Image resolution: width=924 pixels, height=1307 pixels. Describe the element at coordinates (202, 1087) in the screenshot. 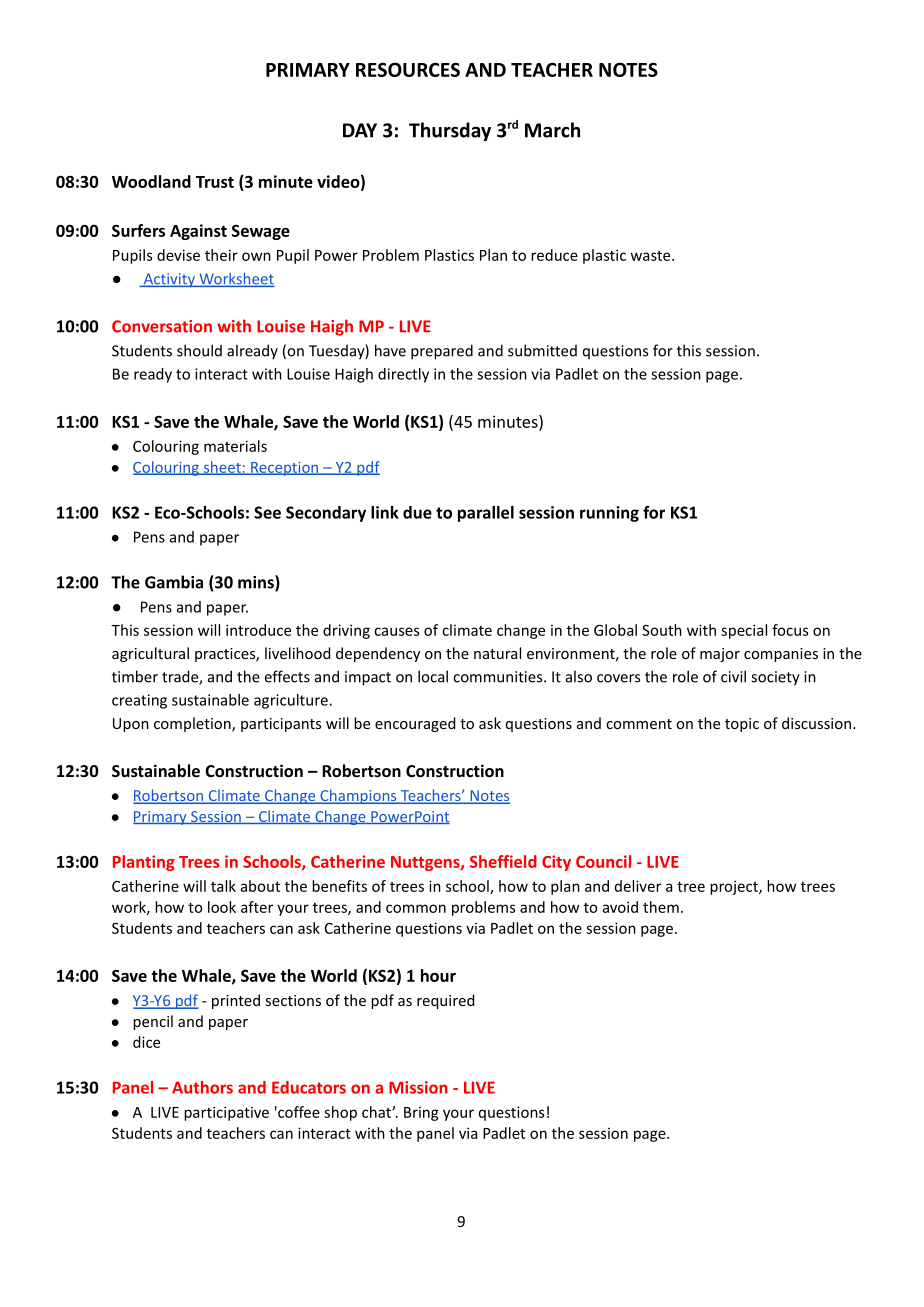

I see `Authors` at that location.
